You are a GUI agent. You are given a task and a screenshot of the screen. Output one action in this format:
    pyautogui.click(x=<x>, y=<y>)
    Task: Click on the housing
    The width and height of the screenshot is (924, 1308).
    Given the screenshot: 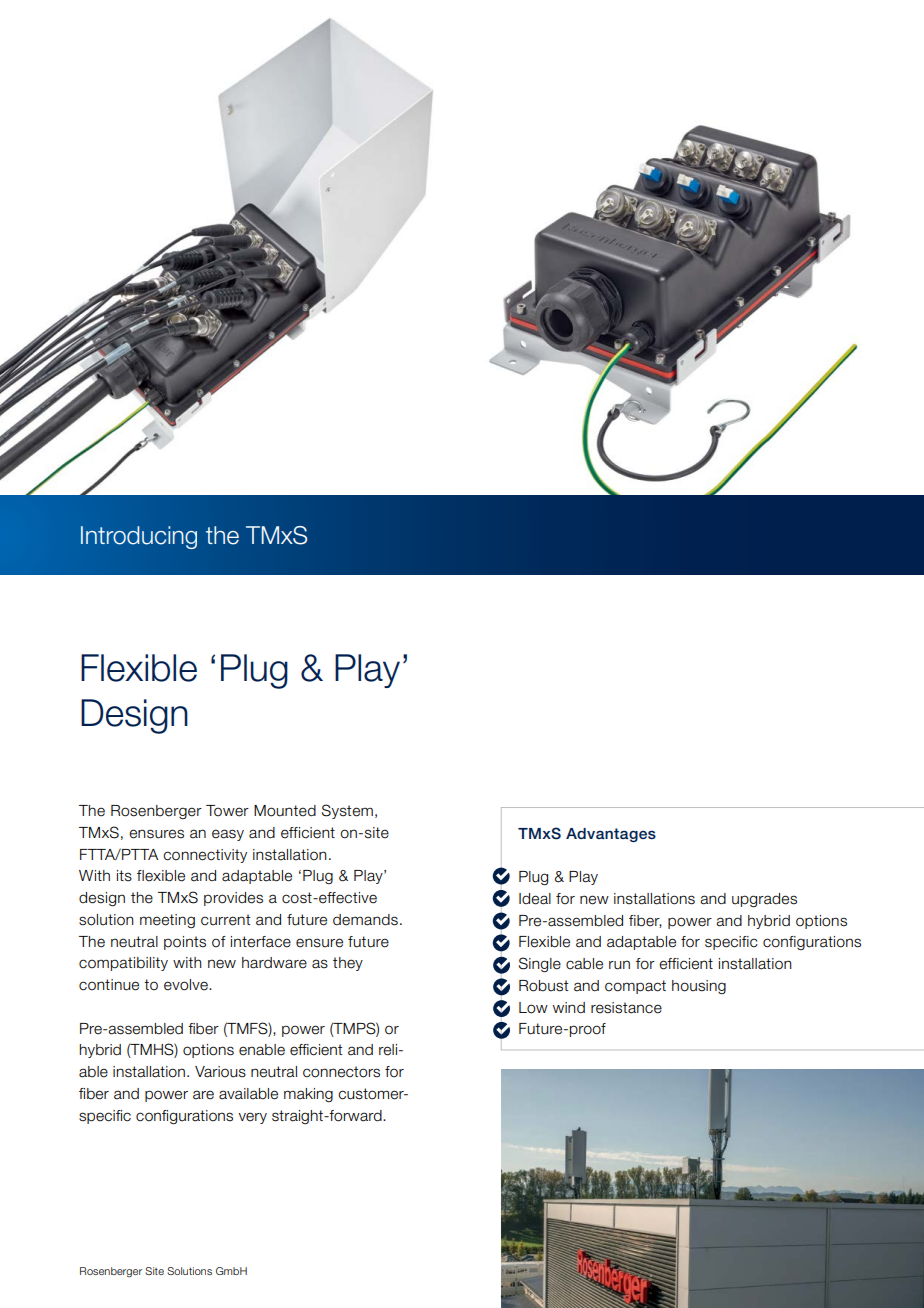 What is the action you would take?
    pyautogui.click(x=699, y=987)
